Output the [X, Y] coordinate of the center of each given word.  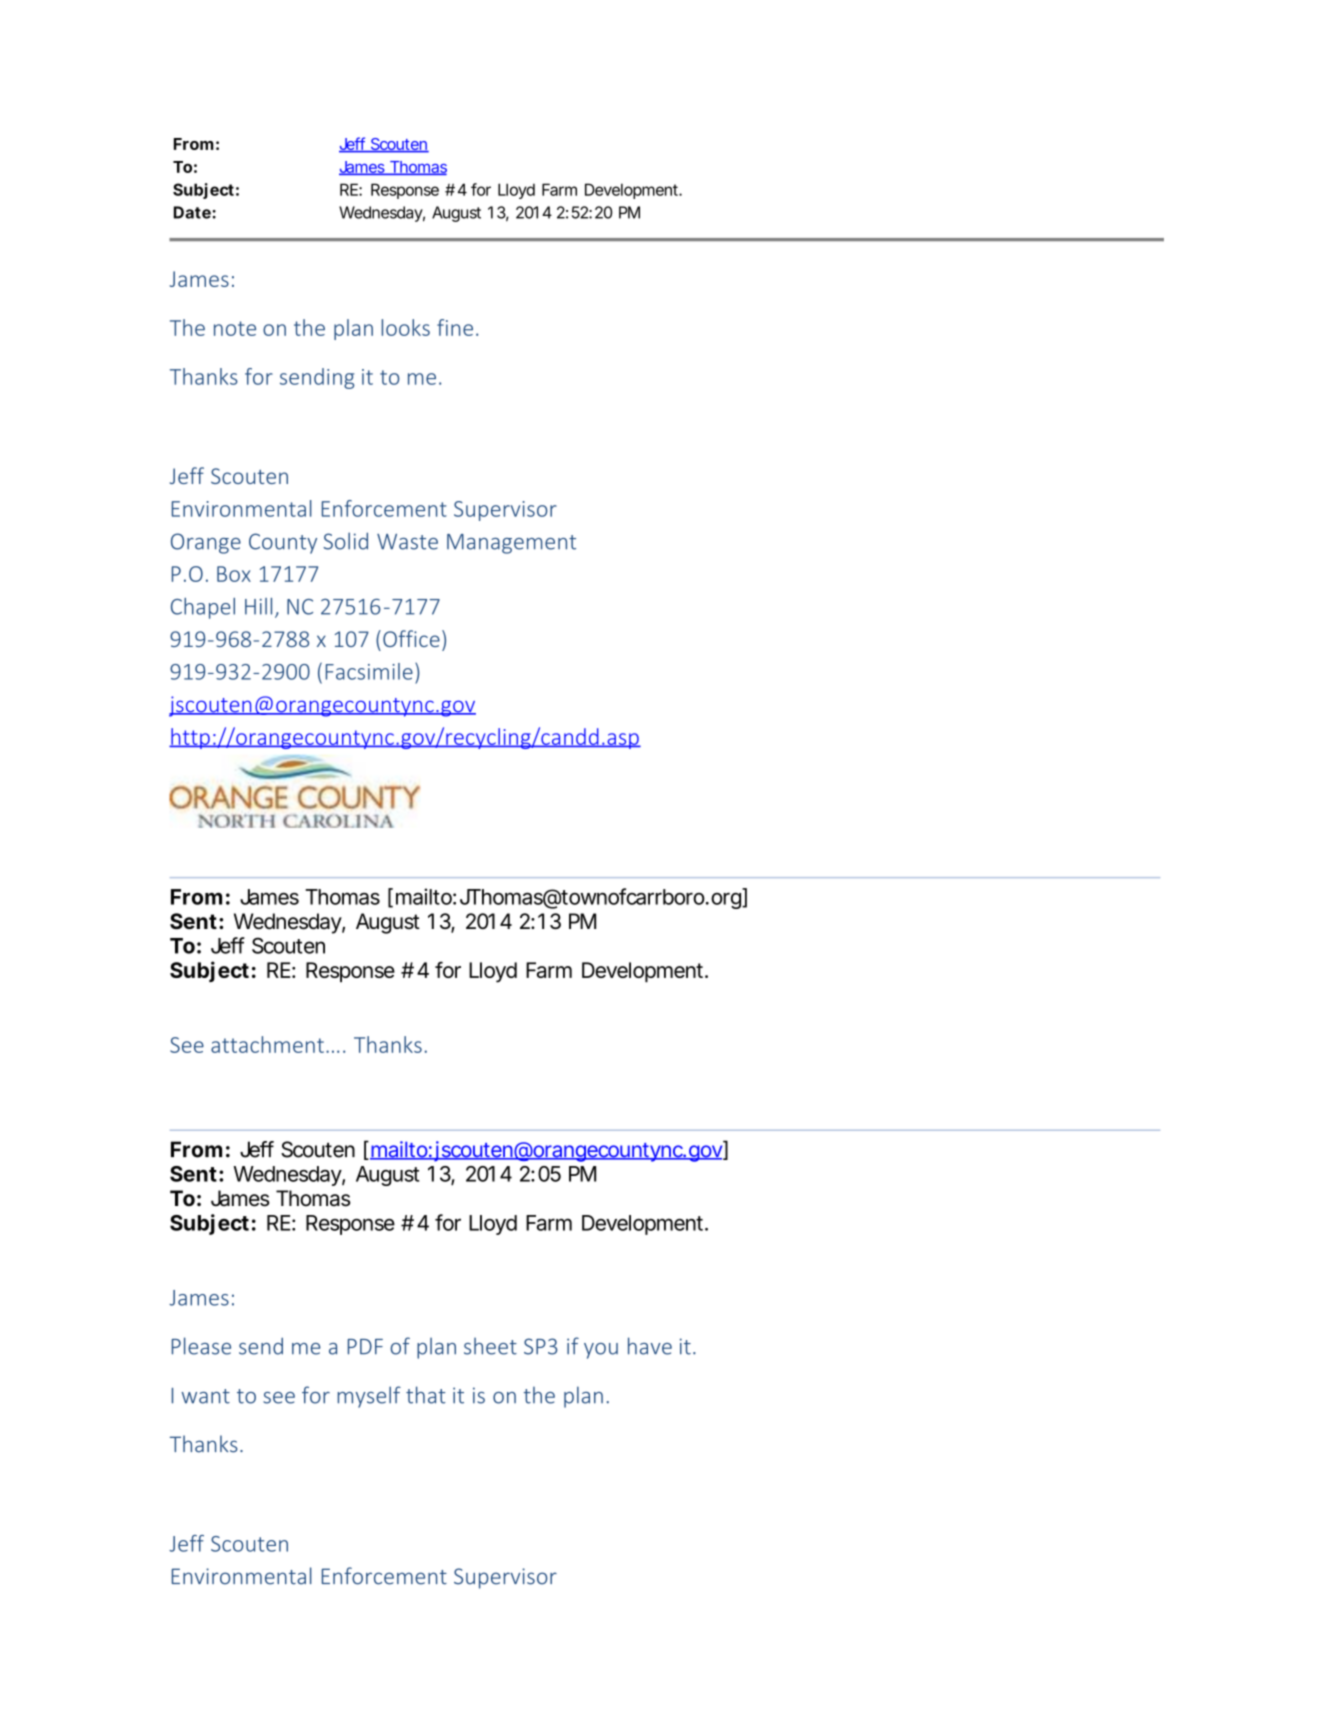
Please [201, 1346]
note [235, 328]
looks [406, 327]
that [426, 1395]
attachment [267, 1044]
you [601, 1351]
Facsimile [369, 671]
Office [411, 638]
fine [455, 327]
